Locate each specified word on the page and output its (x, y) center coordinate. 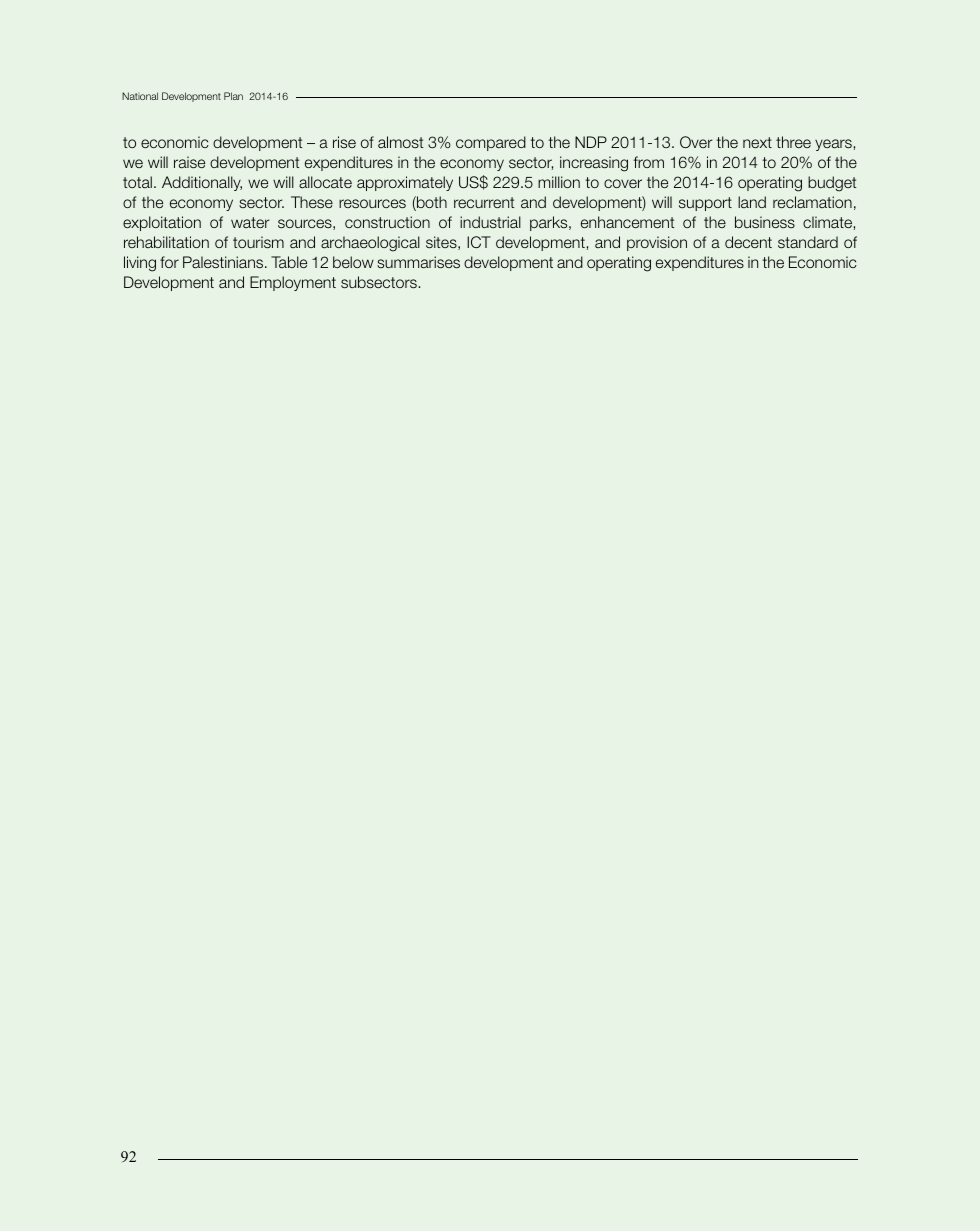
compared (491, 143)
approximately (405, 183)
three (793, 142)
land (752, 202)
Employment (293, 283)
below (353, 262)
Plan (233, 96)
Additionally (202, 183)
